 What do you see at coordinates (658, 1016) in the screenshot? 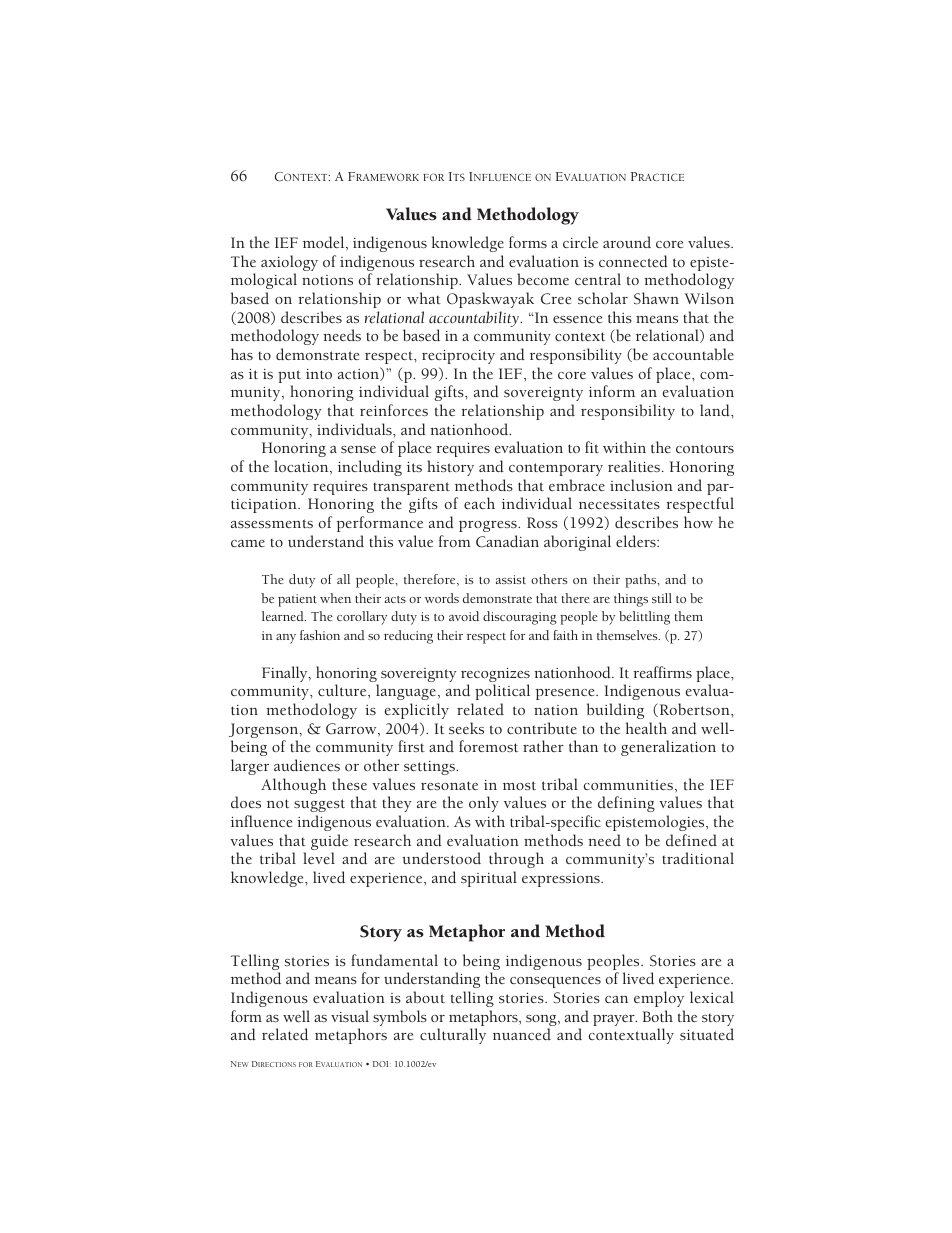
I see `Both` at bounding box center [658, 1016].
